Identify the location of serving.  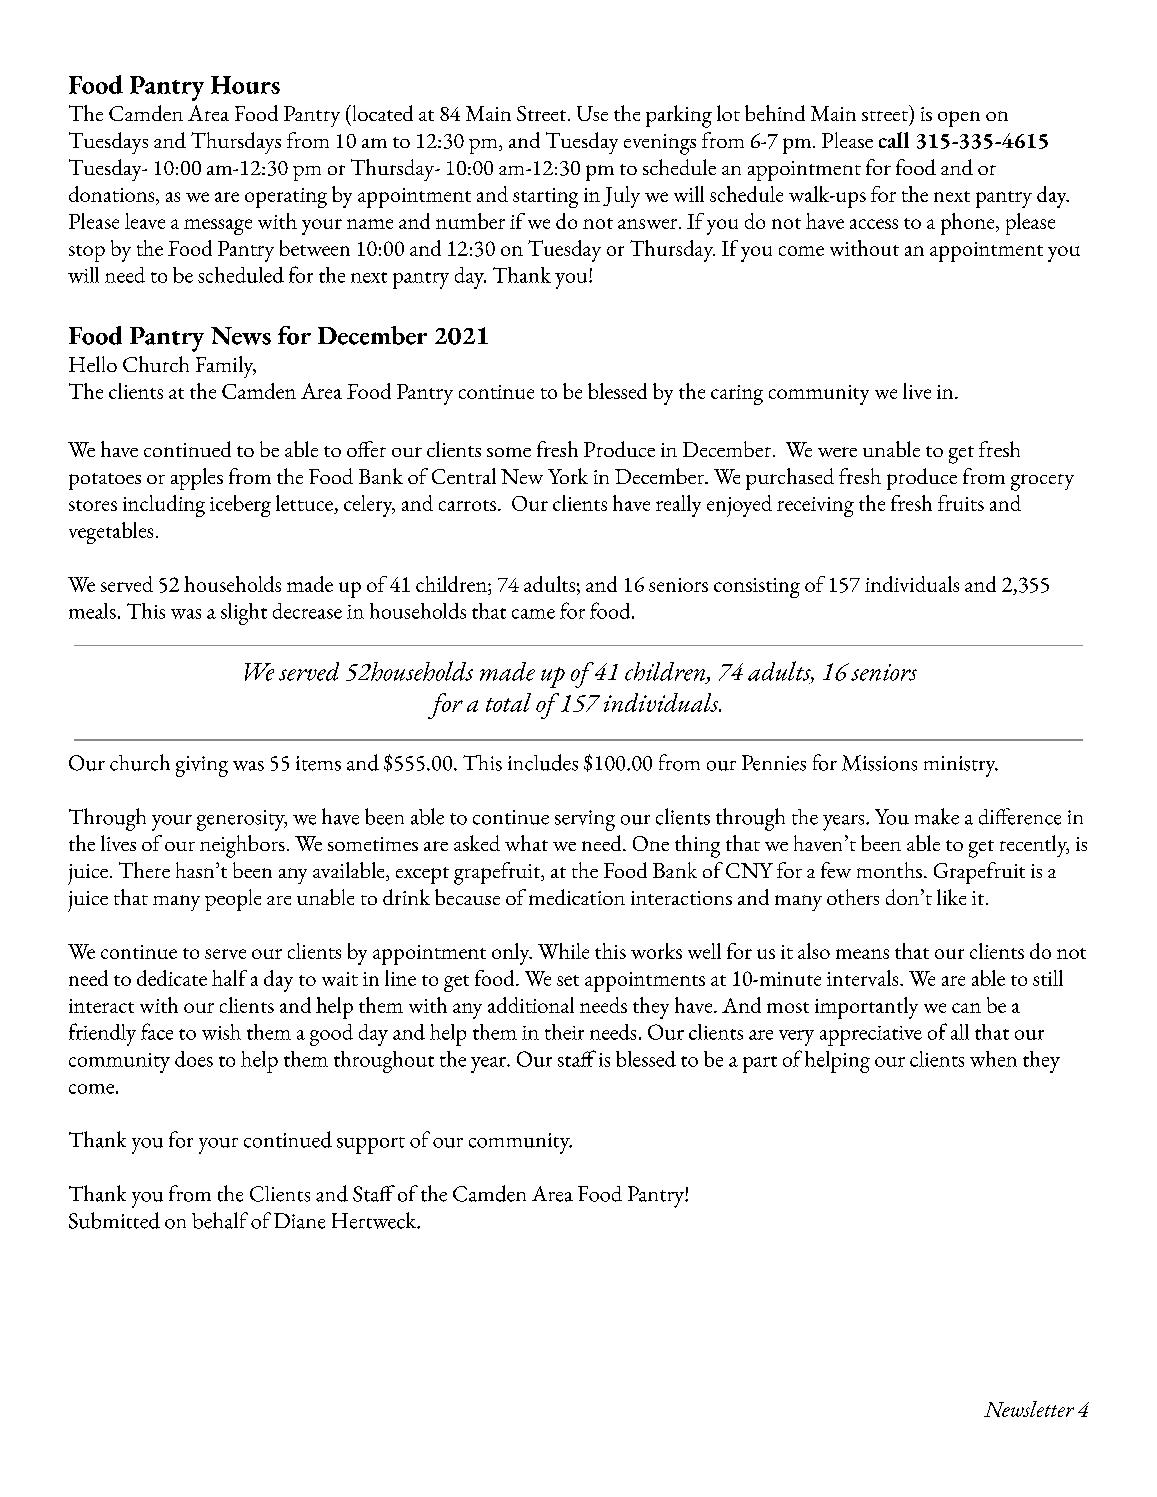
(585, 820).
